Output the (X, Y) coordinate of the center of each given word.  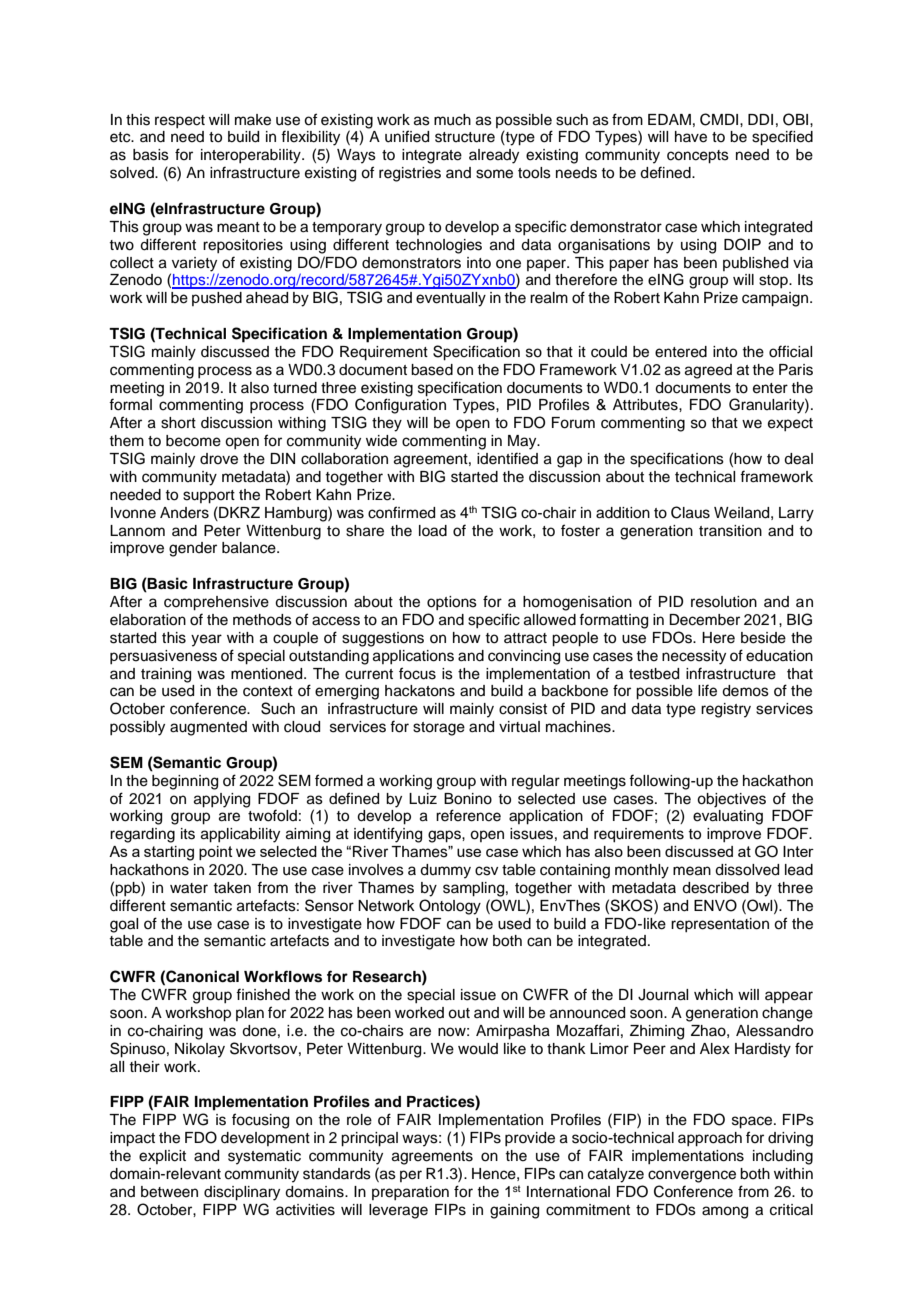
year (206, 640)
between (169, 1192)
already (494, 156)
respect (180, 121)
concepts (698, 157)
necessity (694, 657)
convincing (524, 657)
